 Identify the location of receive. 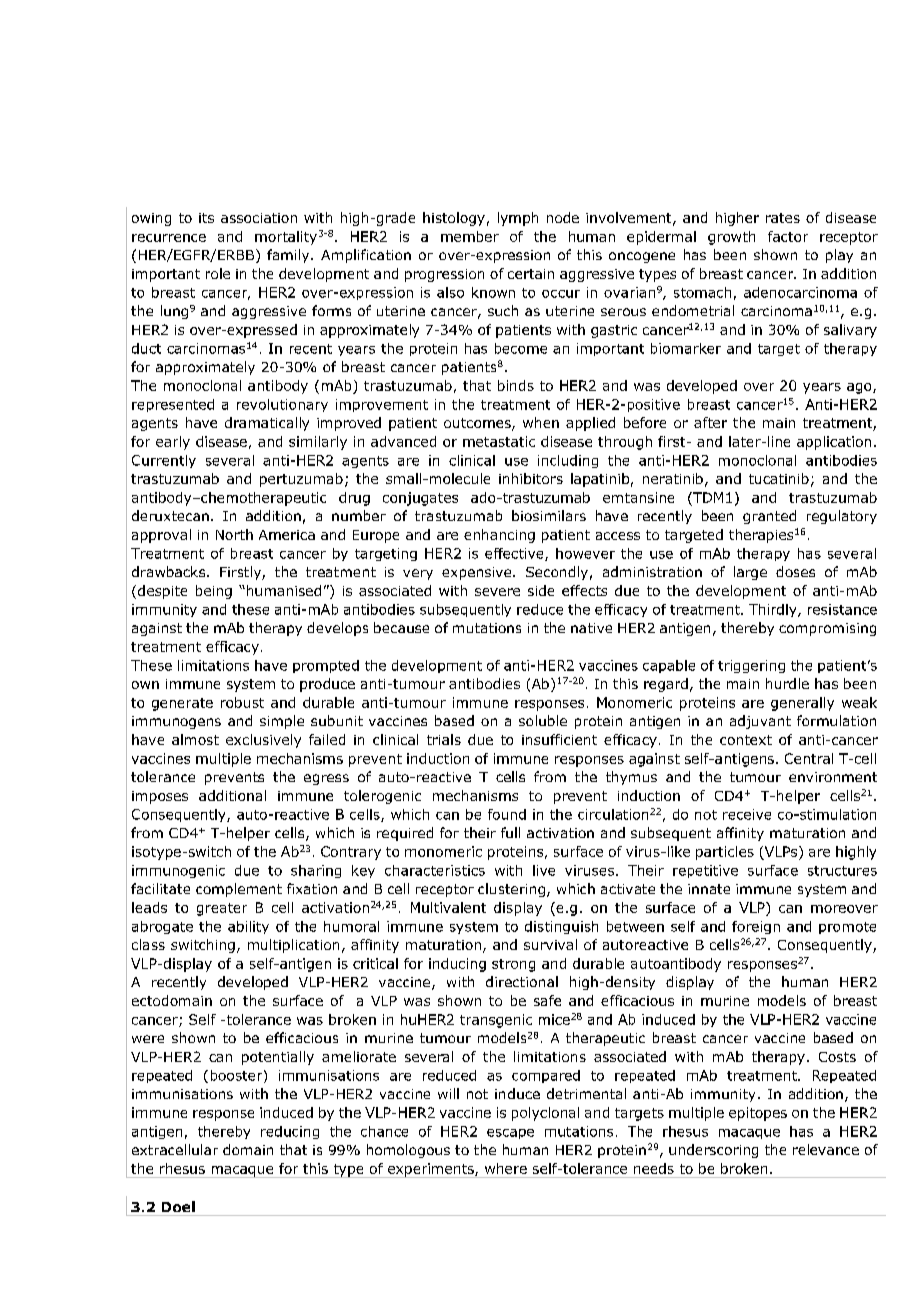
(747, 814).
